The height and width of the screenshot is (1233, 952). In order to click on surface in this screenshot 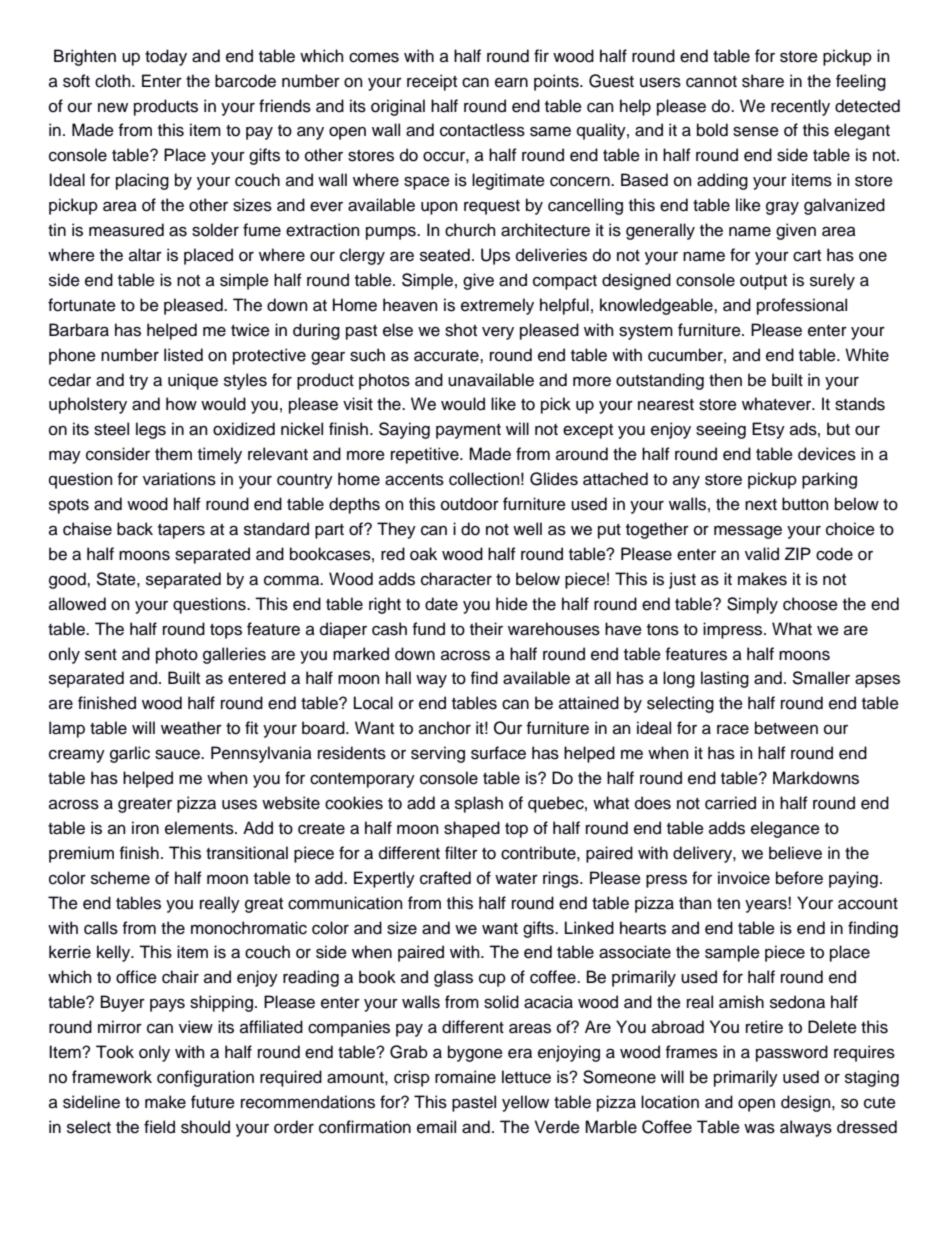, I will do `click(498, 753)`.
